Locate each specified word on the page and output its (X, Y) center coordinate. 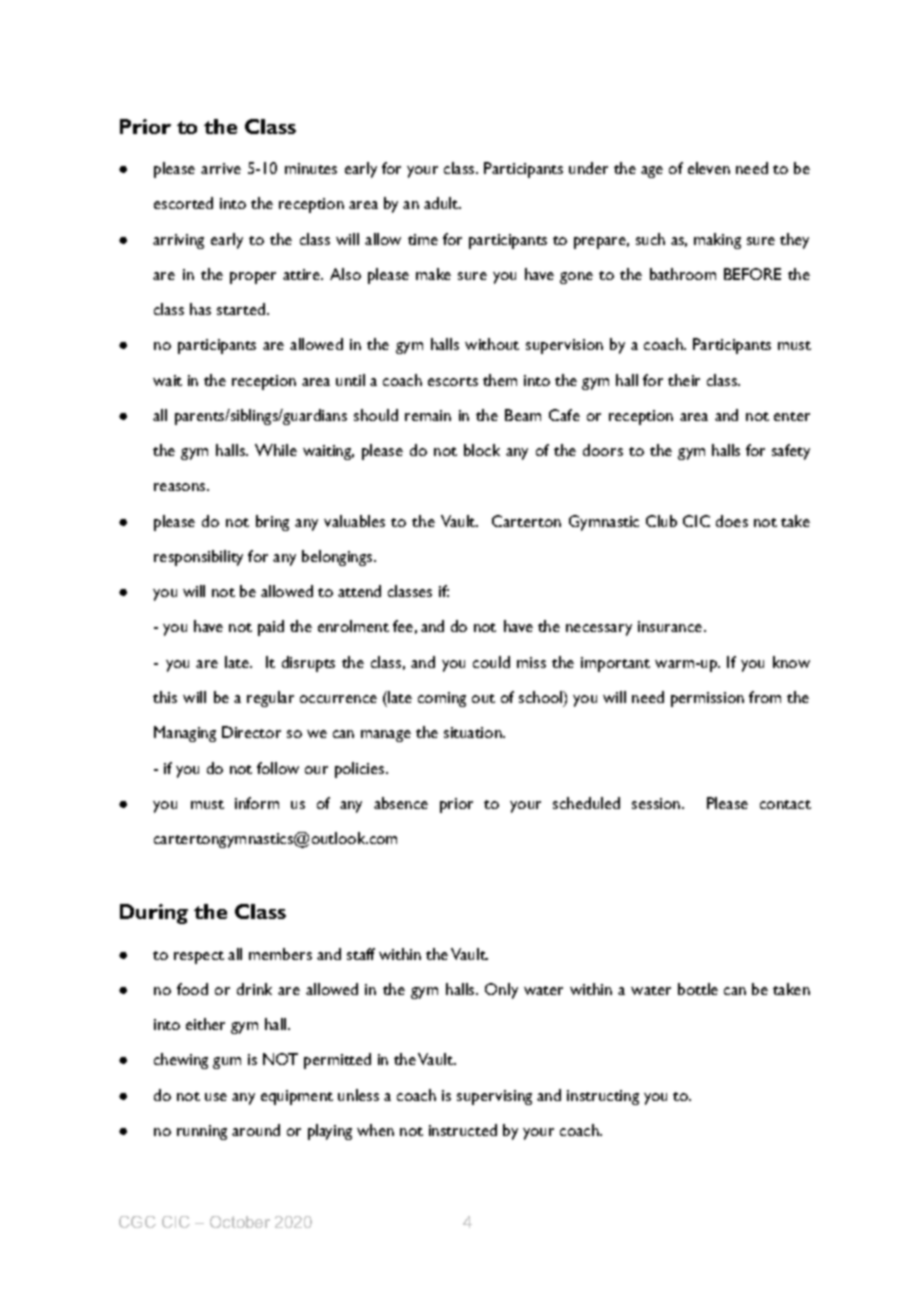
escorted (183, 203)
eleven (709, 168)
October (240, 1222)
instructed (463, 1130)
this (165, 697)
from (765, 697)
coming (442, 699)
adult (442, 203)
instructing (603, 1097)
